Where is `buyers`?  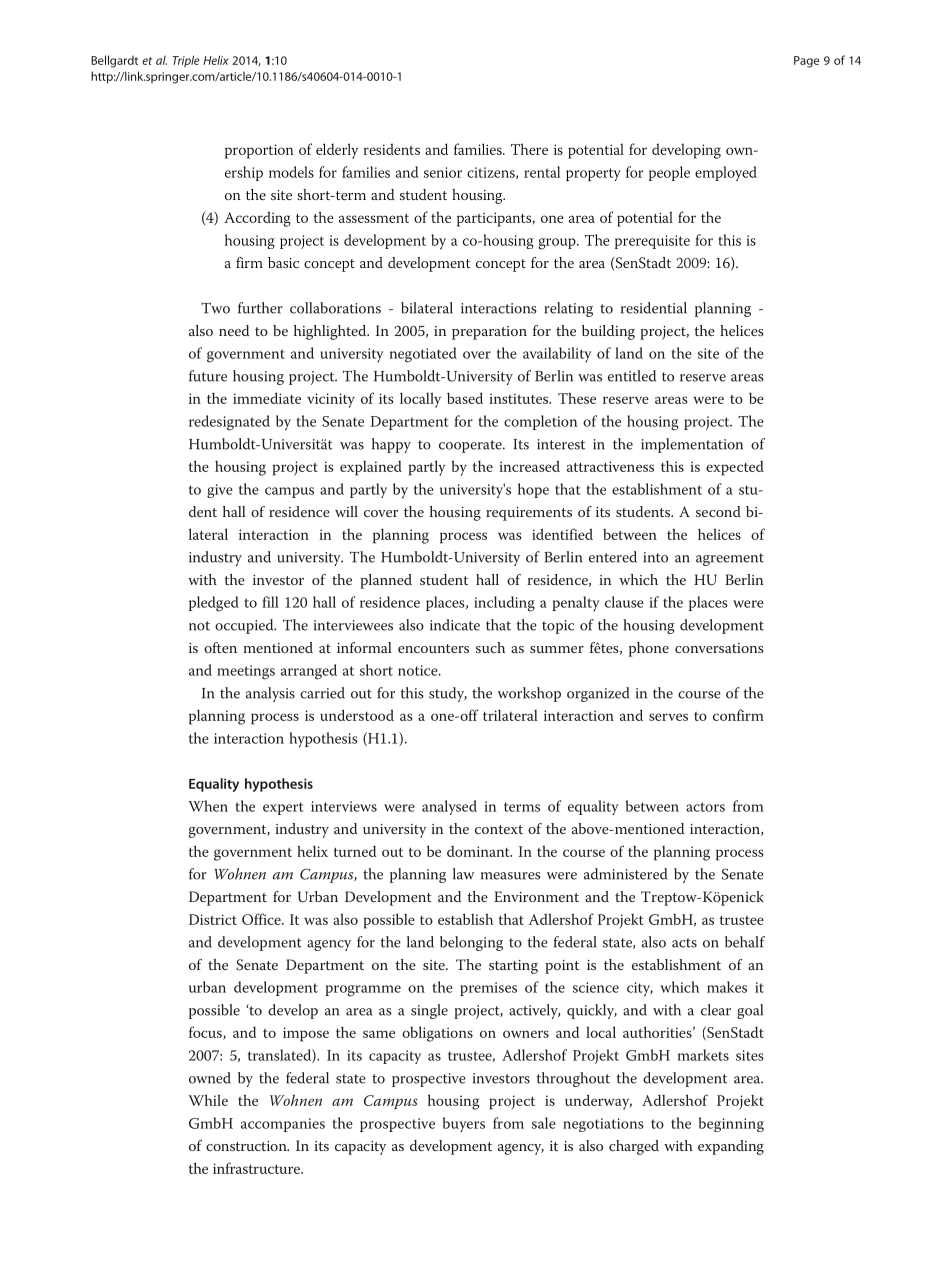 buyers is located at coordinates (464, 1124).
